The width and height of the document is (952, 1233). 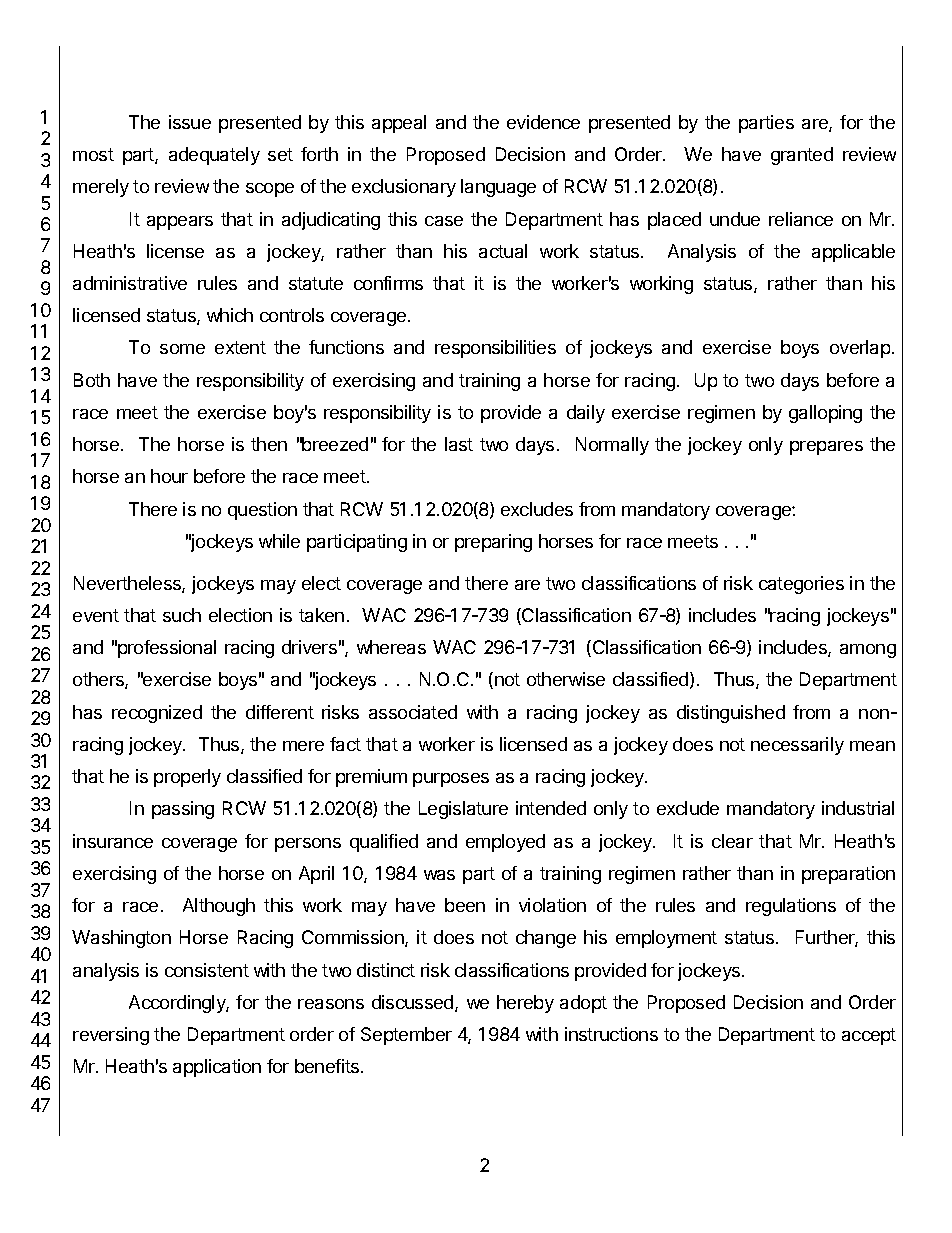 I want to click on responsibilities, so click(x=495, y=349).
